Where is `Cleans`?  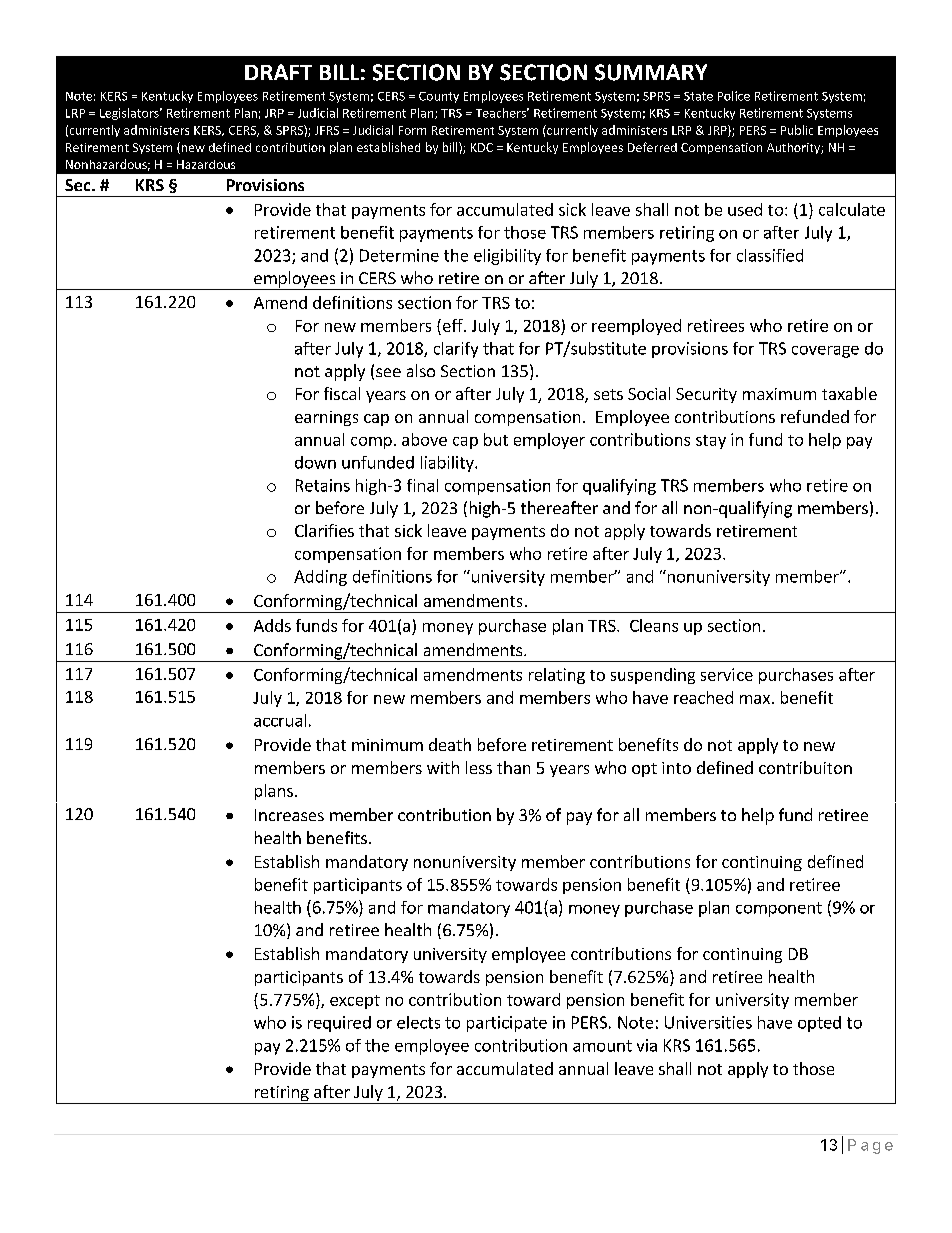
Cleans is located at coordinates (654, 625).
